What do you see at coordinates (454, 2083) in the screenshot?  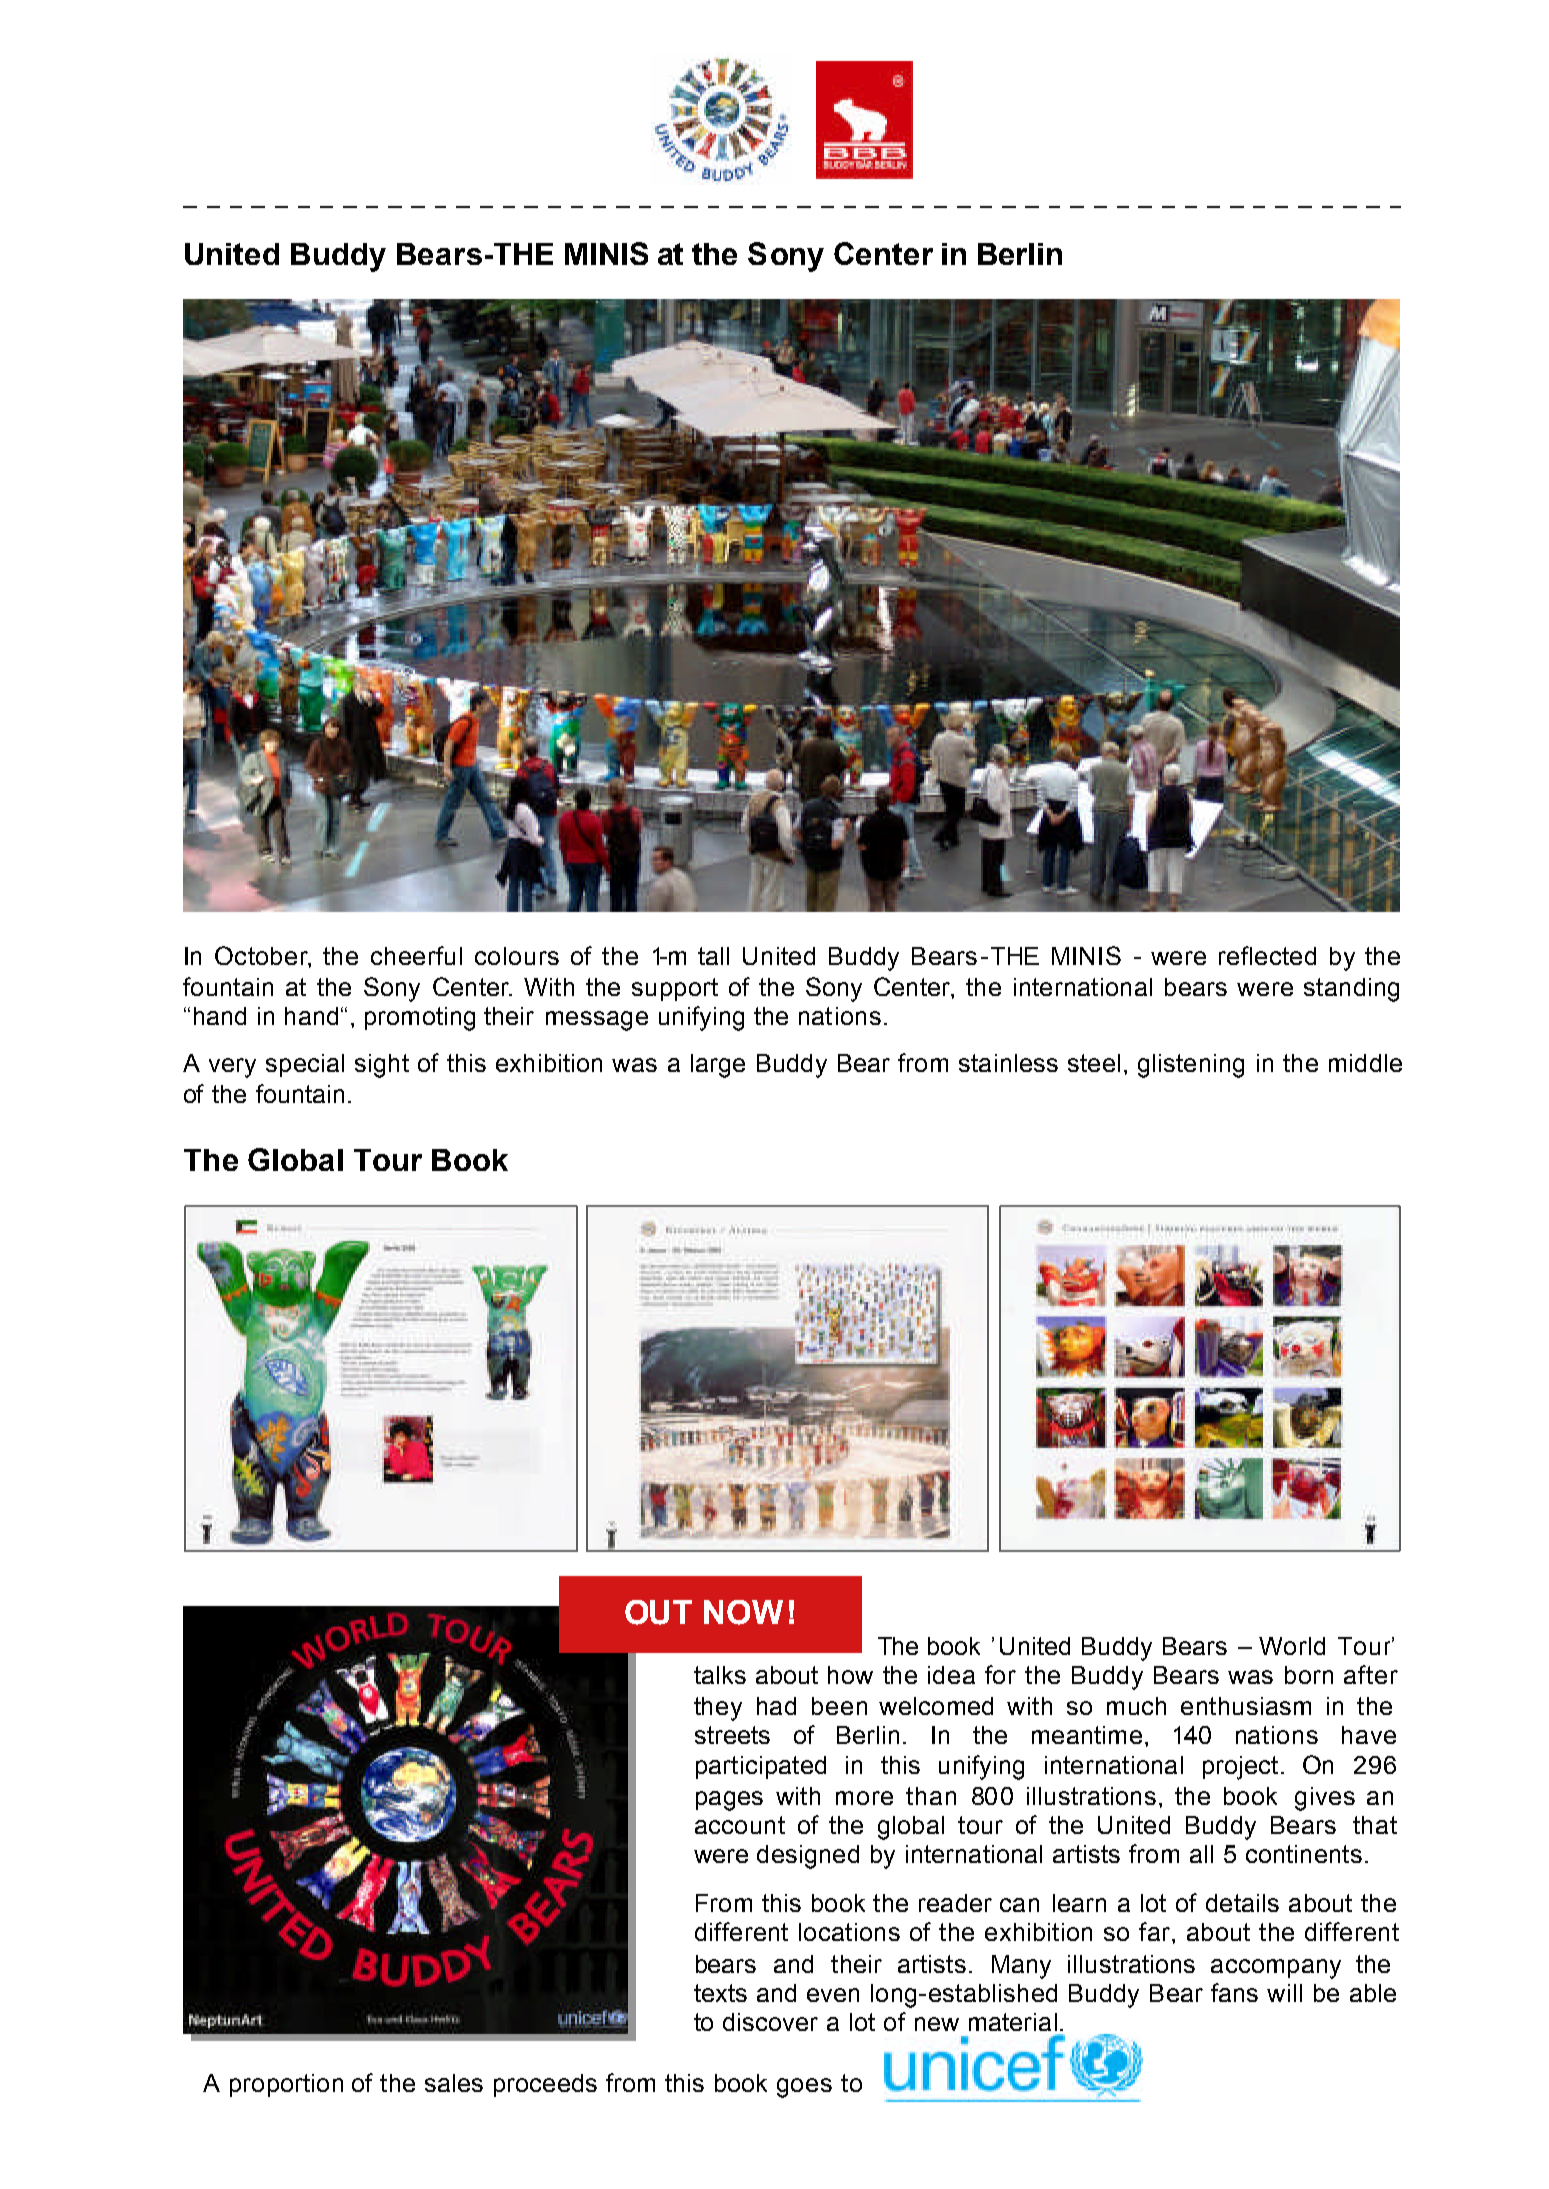 I see `sales` at bounding box center [454, 2083].
